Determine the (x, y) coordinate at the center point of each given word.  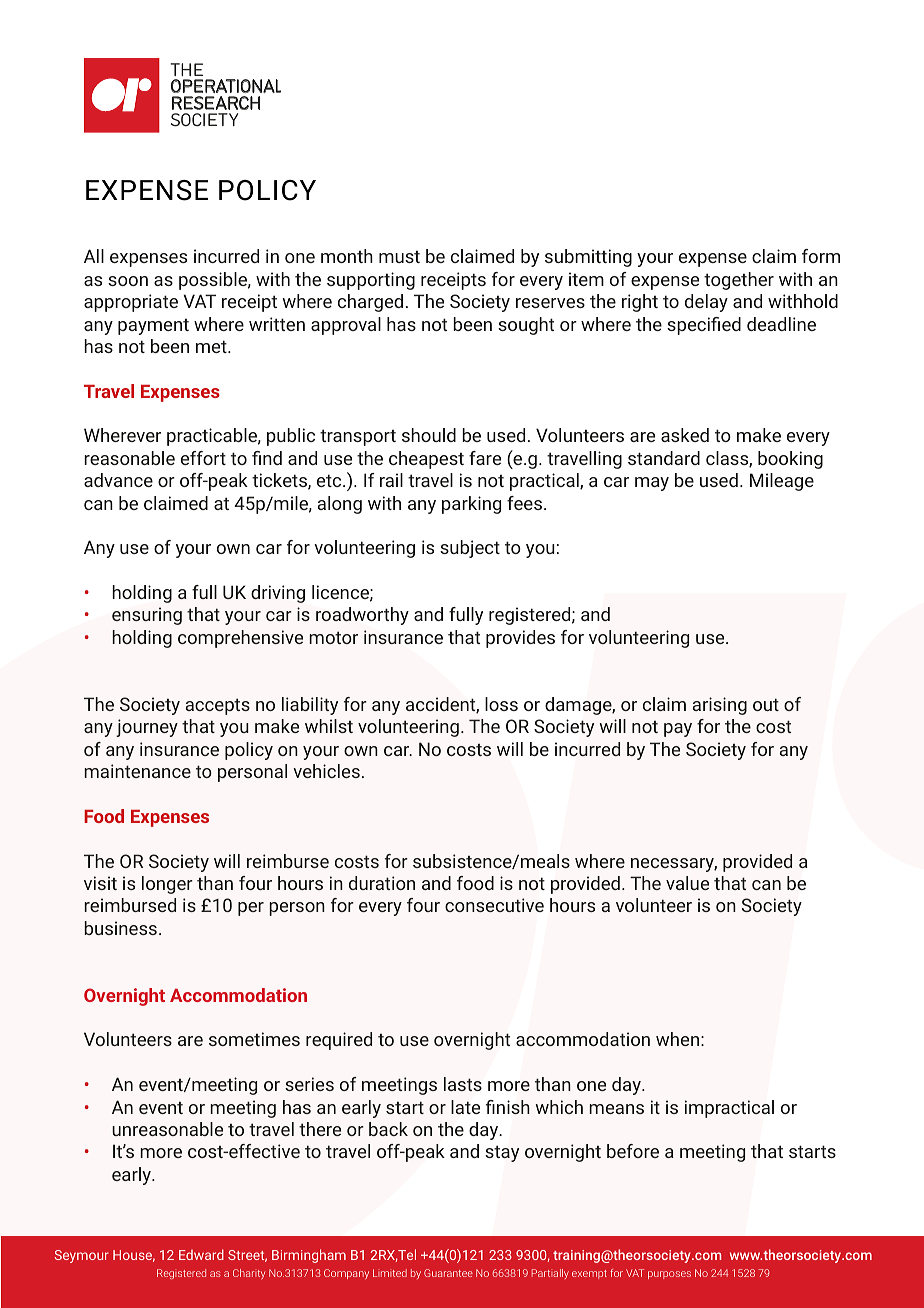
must (399, 257)
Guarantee (448, 1273)
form (821, 256)
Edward (201, 1254)
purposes (669, 1275)
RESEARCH (216, 103)
